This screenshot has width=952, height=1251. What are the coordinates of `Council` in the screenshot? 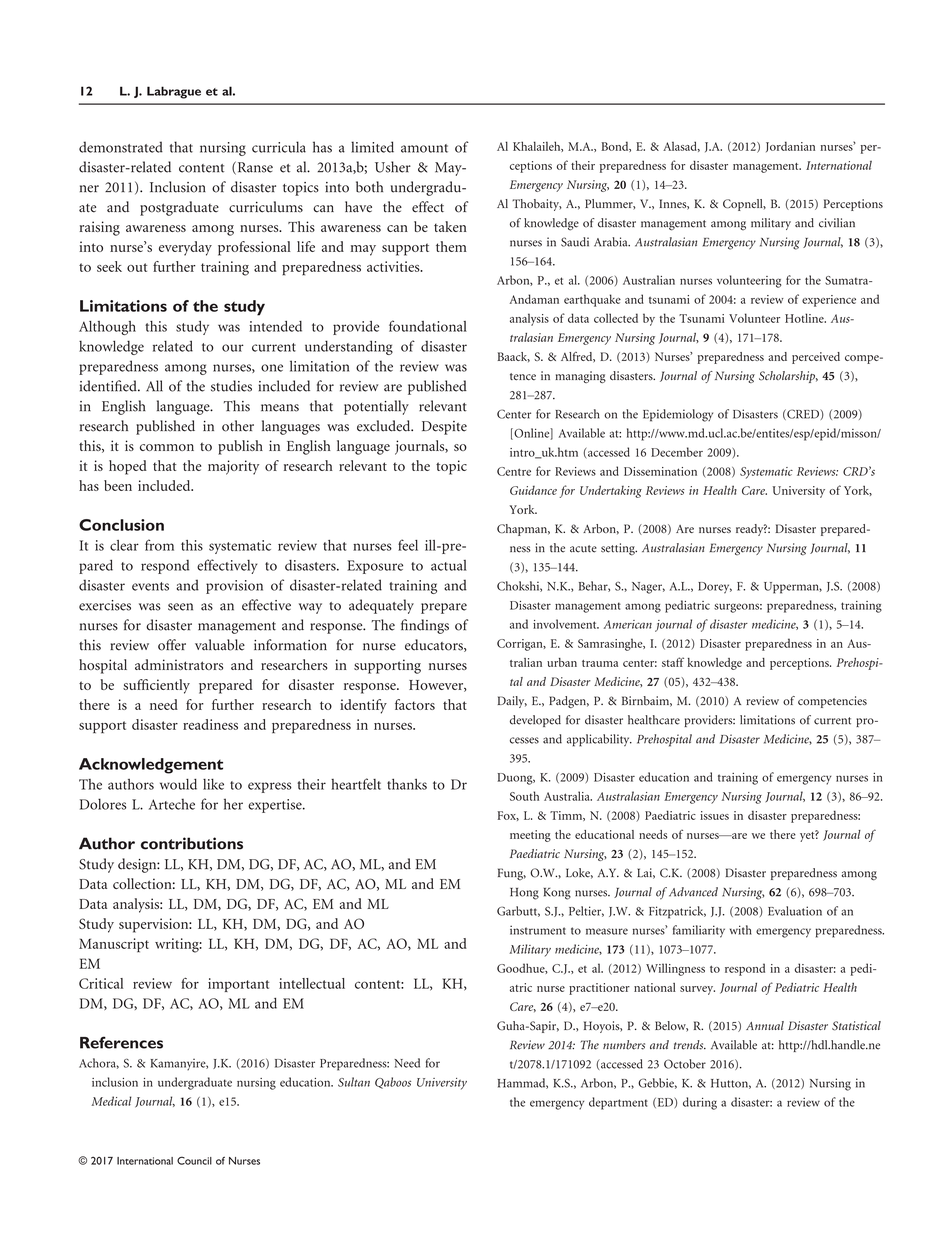 It's located at (194, 1160).
